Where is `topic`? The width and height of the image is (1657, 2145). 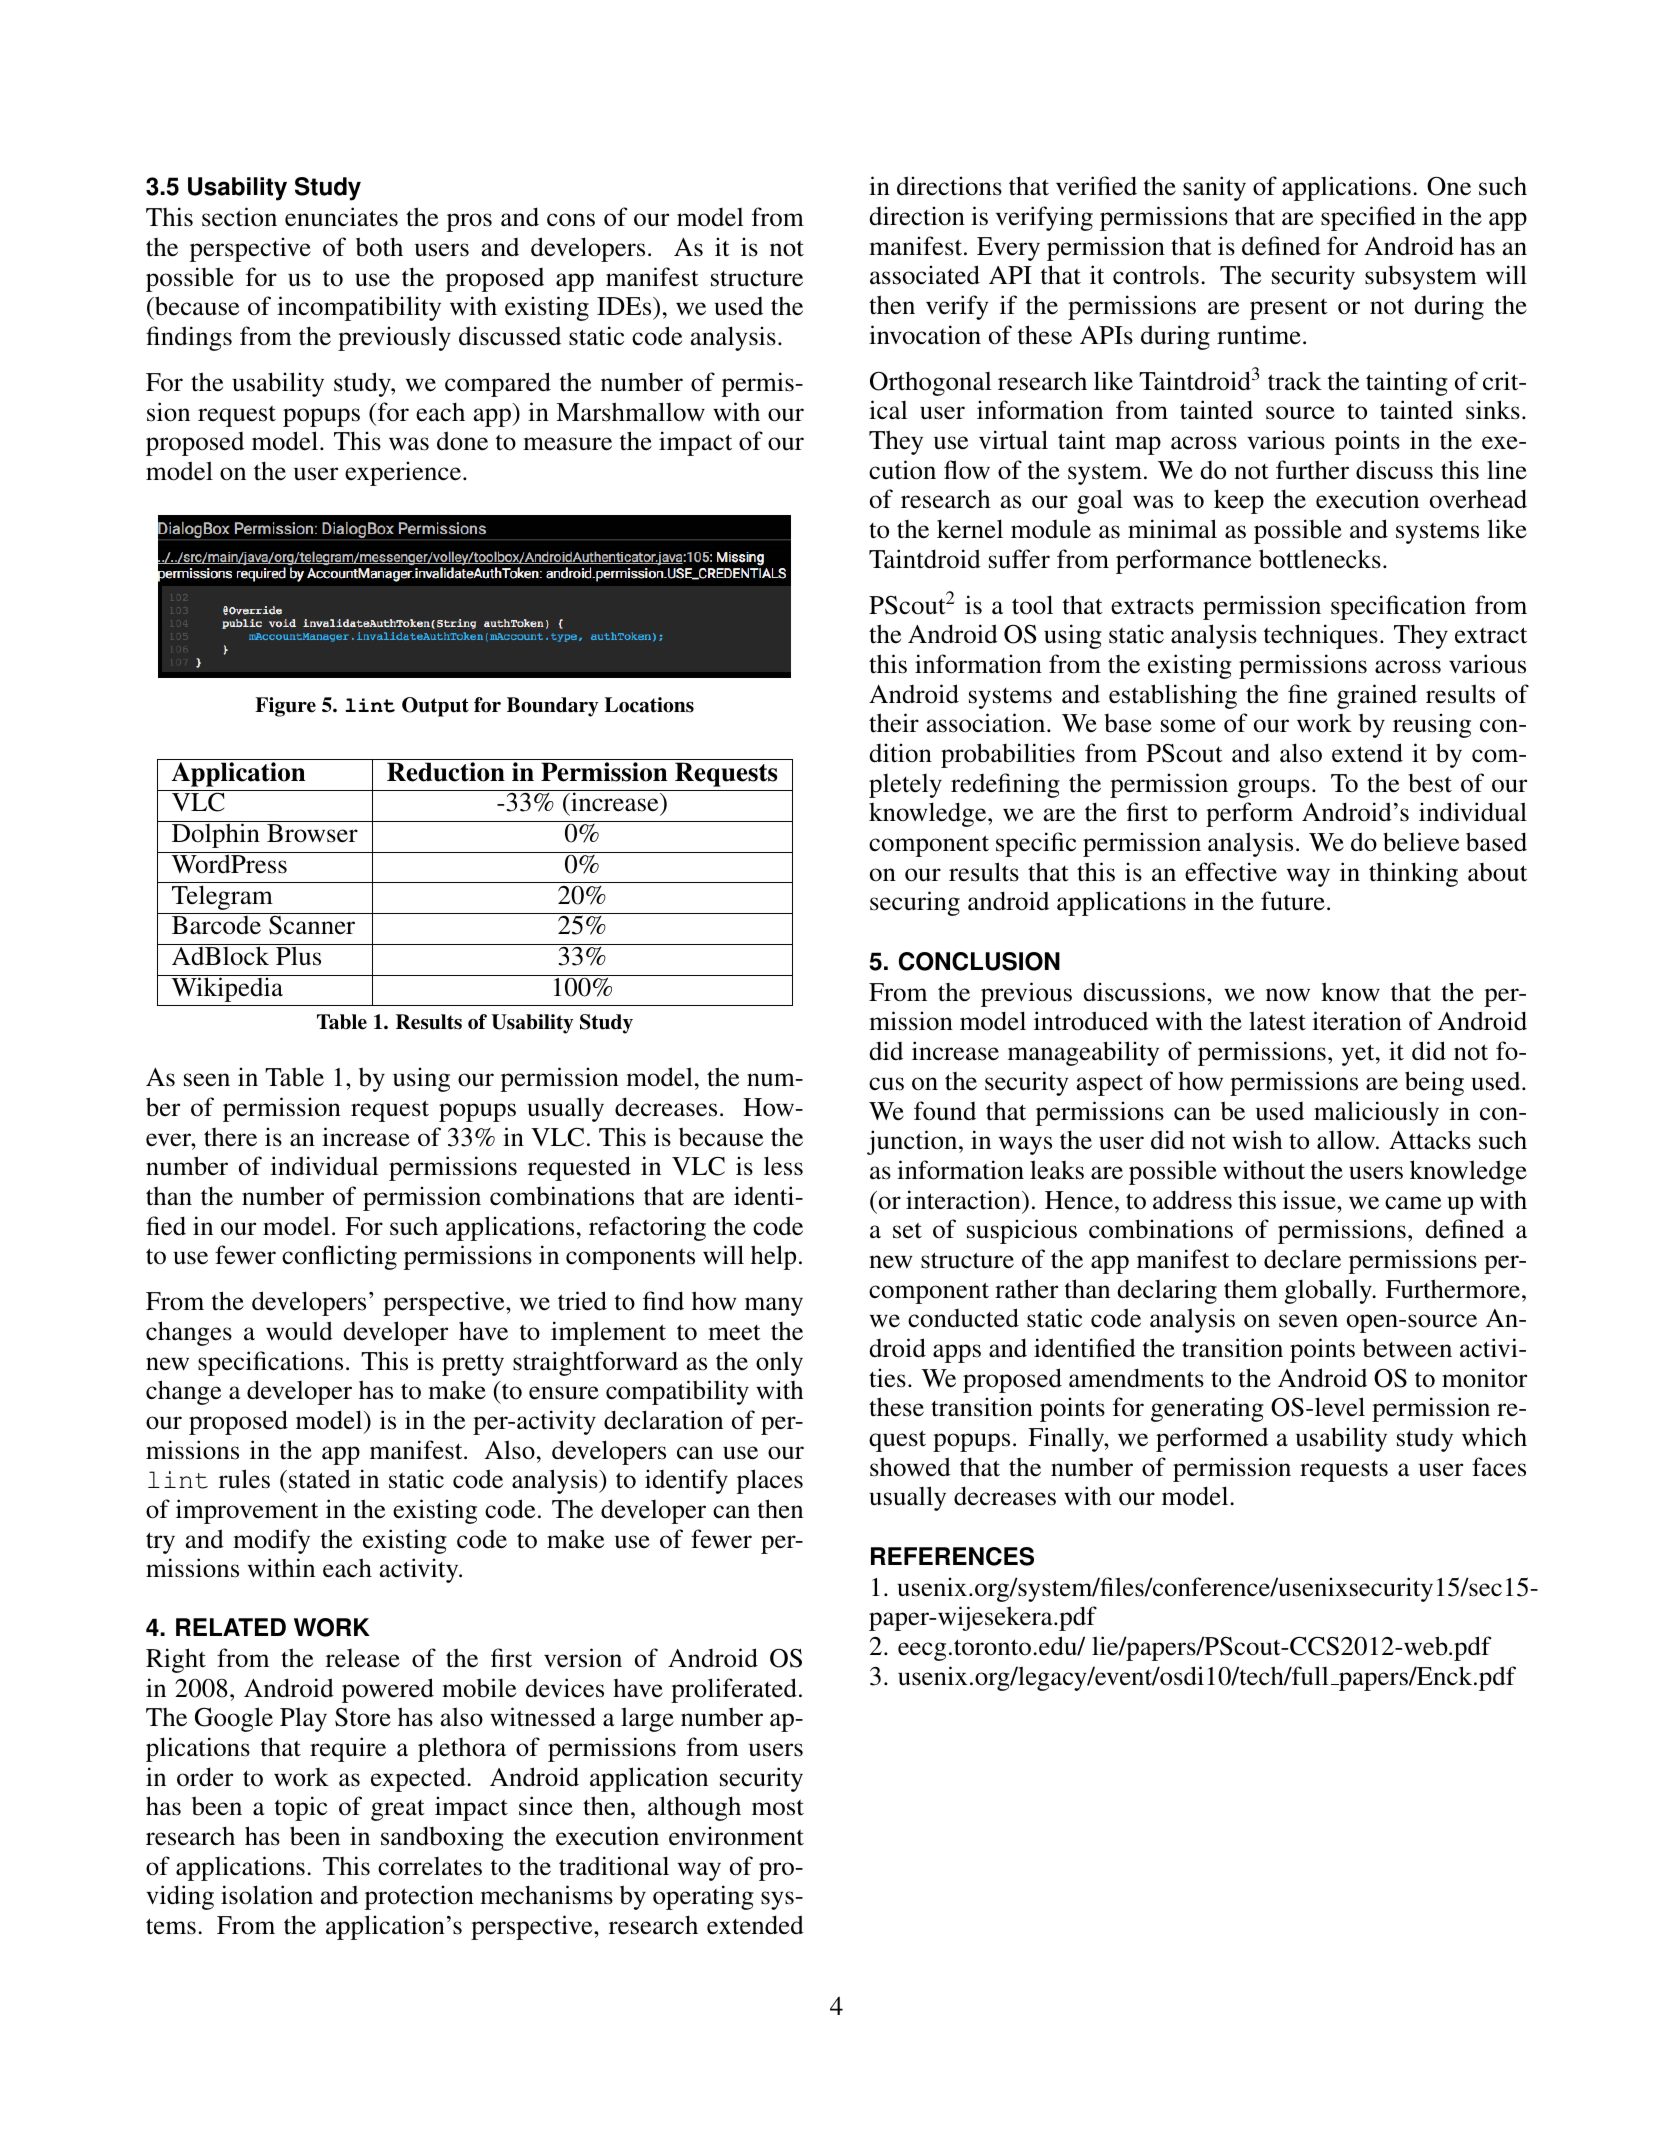 topic is located at coordinates (301, 1808).
